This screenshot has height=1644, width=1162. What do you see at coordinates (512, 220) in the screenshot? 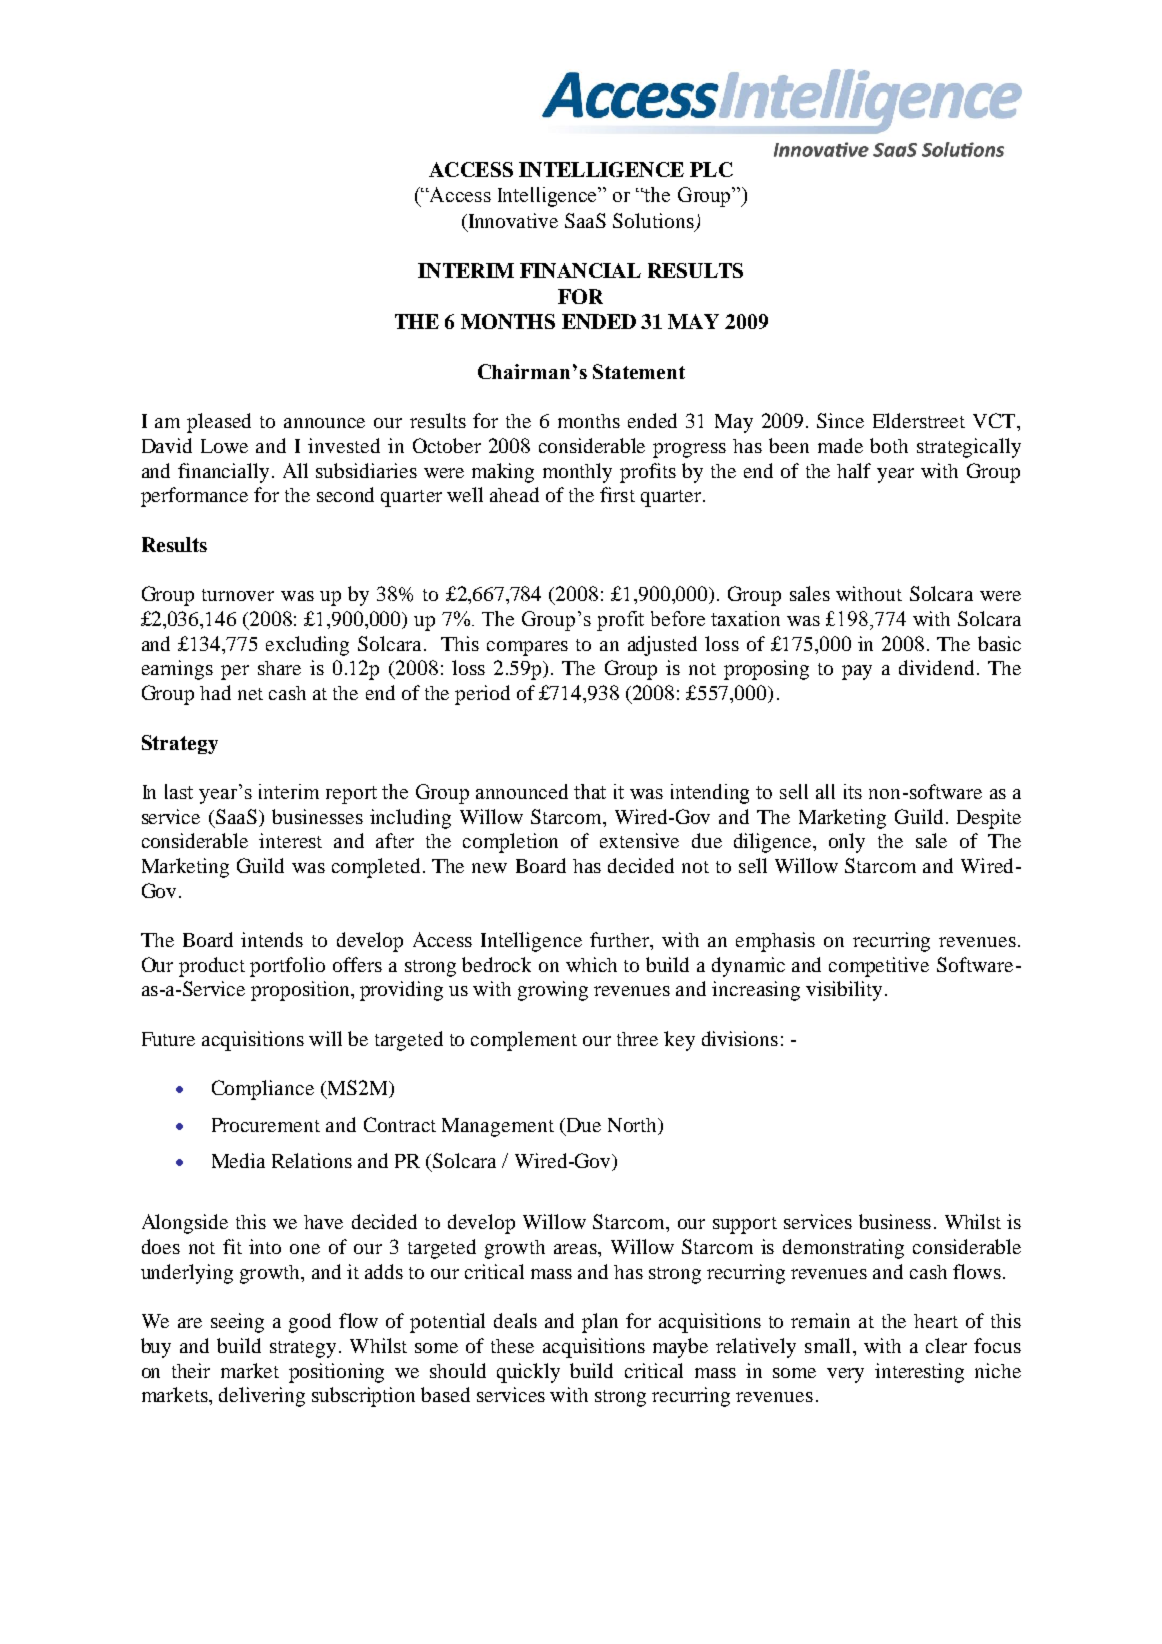
I see `Innovative` at bounding box center [512, 220].
